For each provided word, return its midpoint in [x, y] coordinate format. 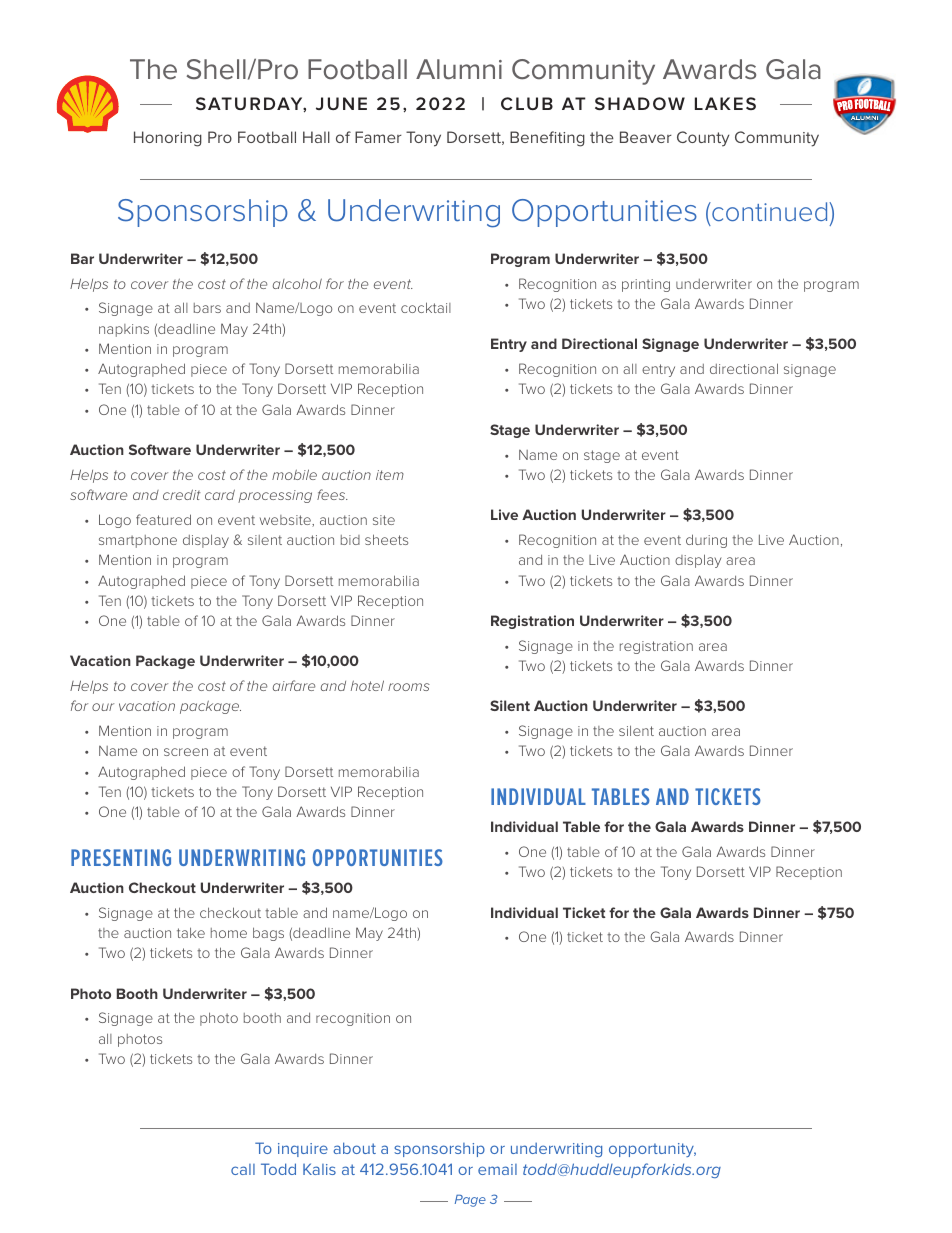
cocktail [426, 307]
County [703, 139]
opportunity [652, 1150]
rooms [409, 687]
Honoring [168, 139]
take [191, 932]
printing [646, 285]
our [103, 707]
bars [207, 308]
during [706, 541]
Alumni [459, 69]
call [243, 1169]
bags [268, 934]
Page [470, 1201]
